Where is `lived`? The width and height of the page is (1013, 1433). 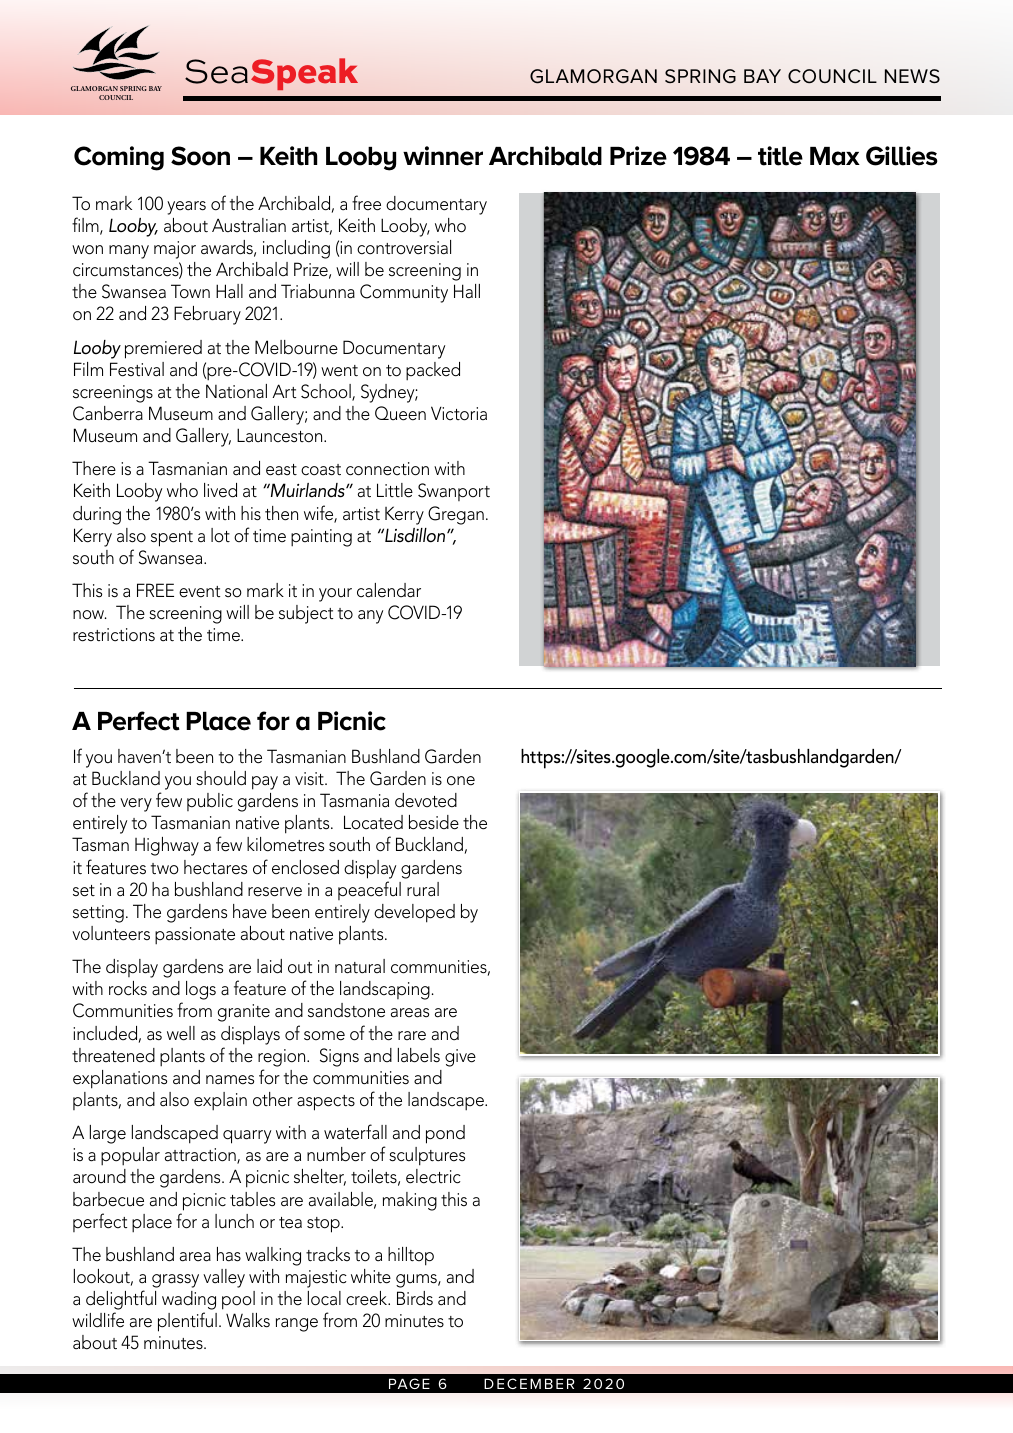 lived is located at coordinates (220, 490).
